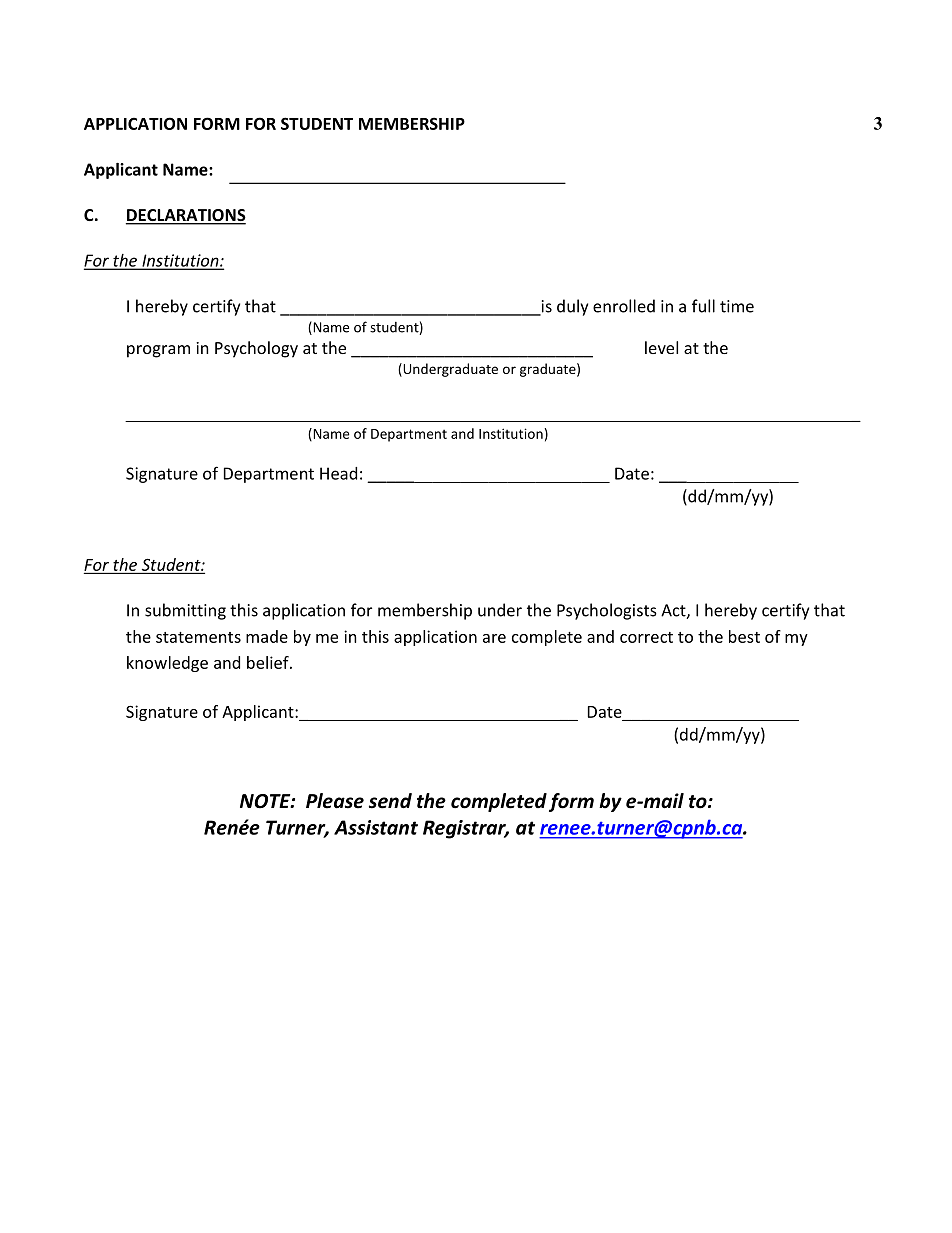  What do you see at coordinates (186, 216) in the screenshot?
I see `DECLARATIONS` at bounding box center [186, 216].
